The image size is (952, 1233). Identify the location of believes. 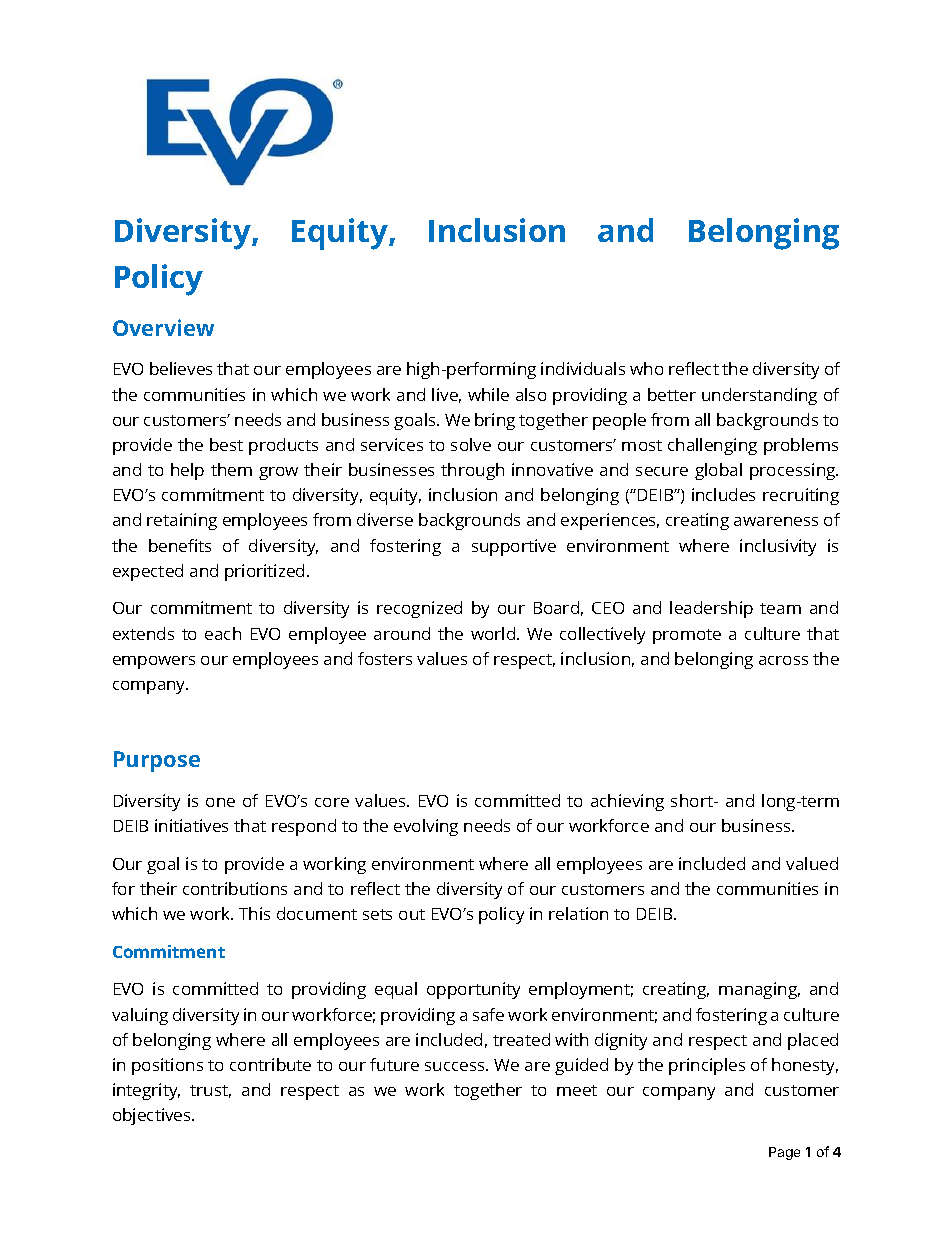
(181, 368).
